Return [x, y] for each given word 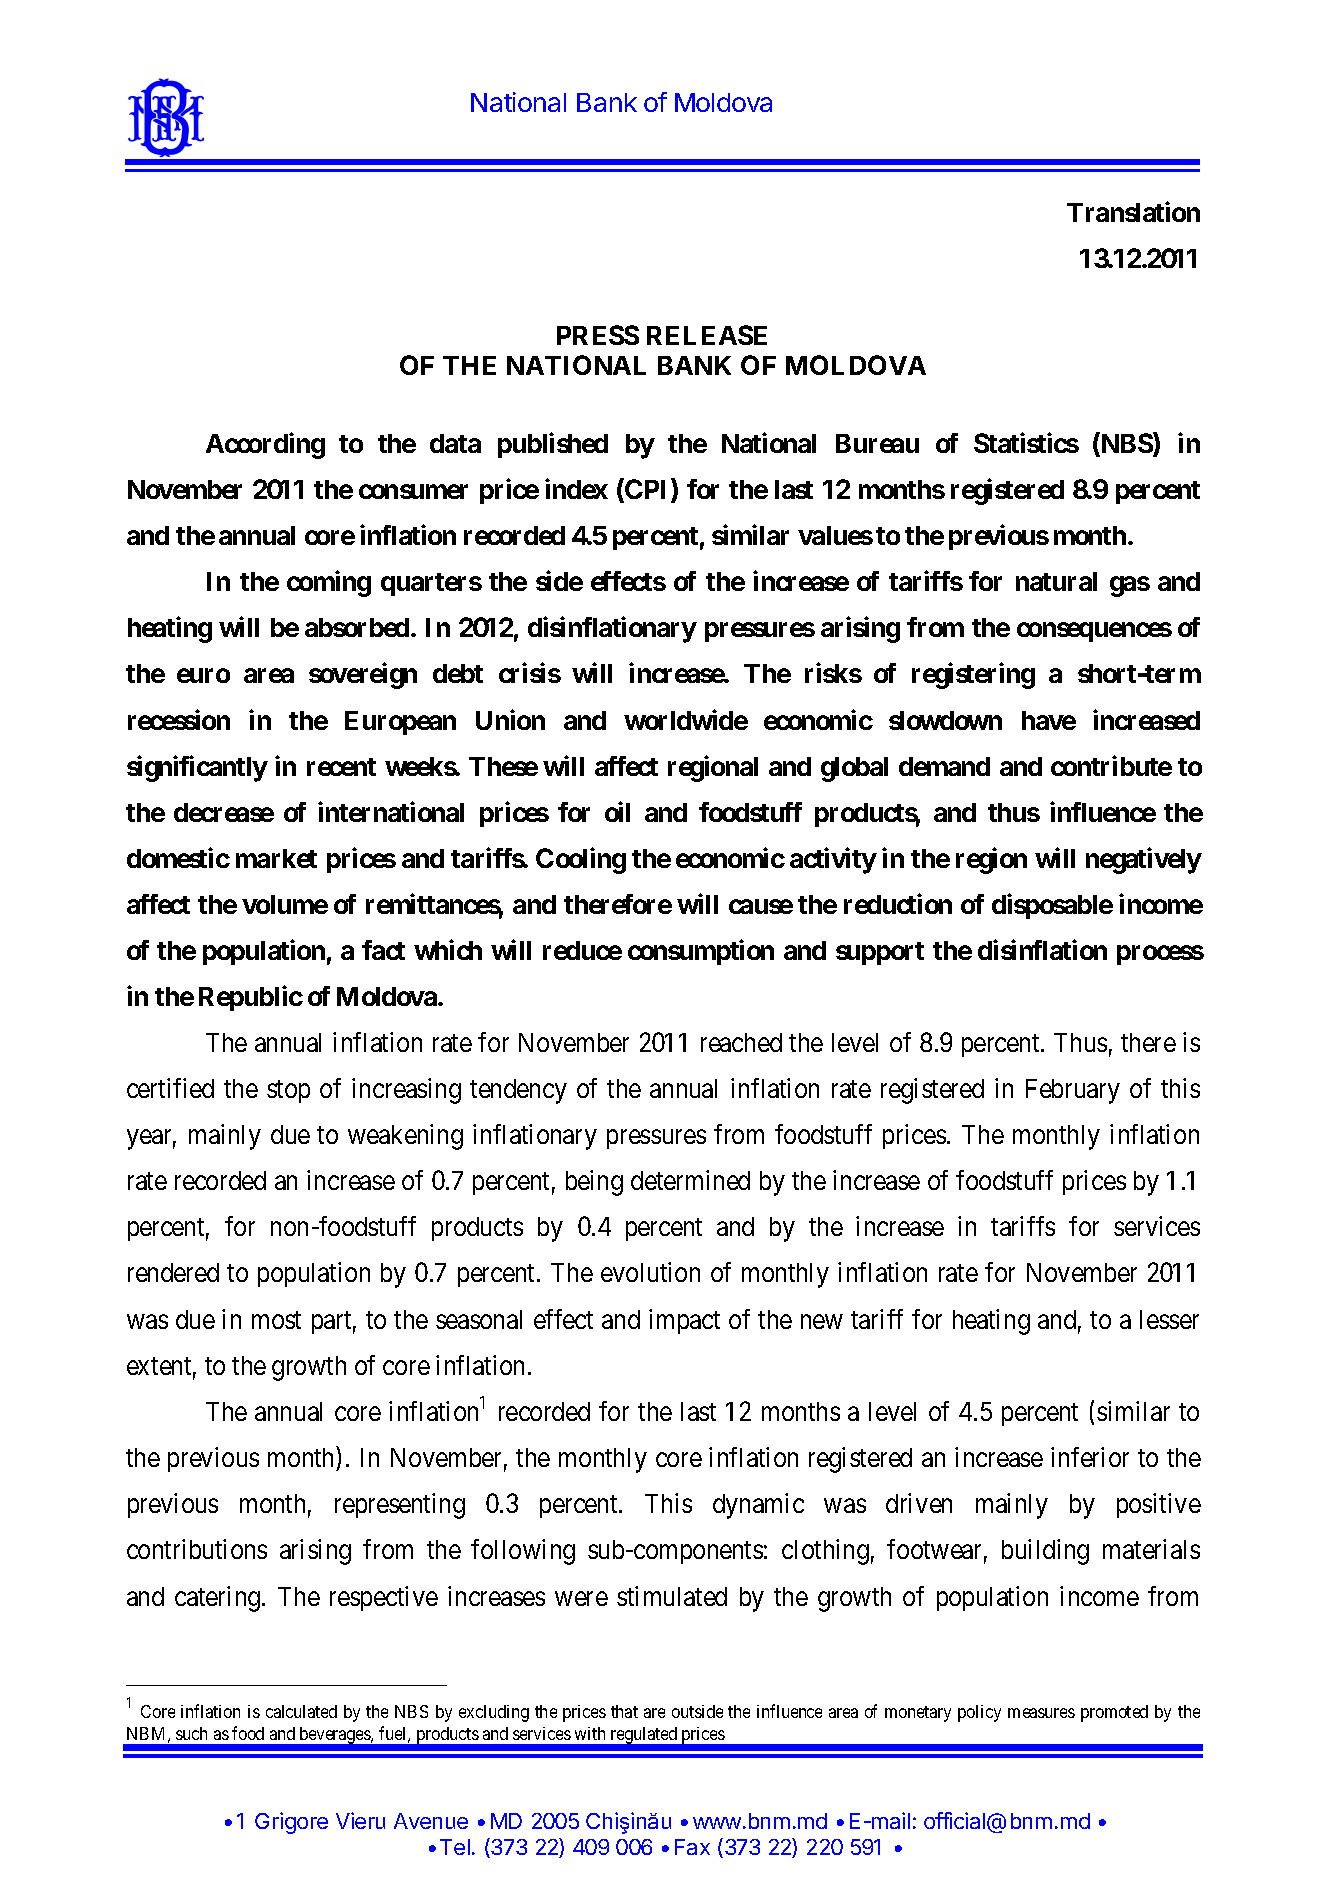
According [265, 445]
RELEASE [707, 335]
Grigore [291, 1823]
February [1073, 1091]
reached [741, 1042]
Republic [251, 998]
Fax [692, 1847]
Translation [1133, 211]
